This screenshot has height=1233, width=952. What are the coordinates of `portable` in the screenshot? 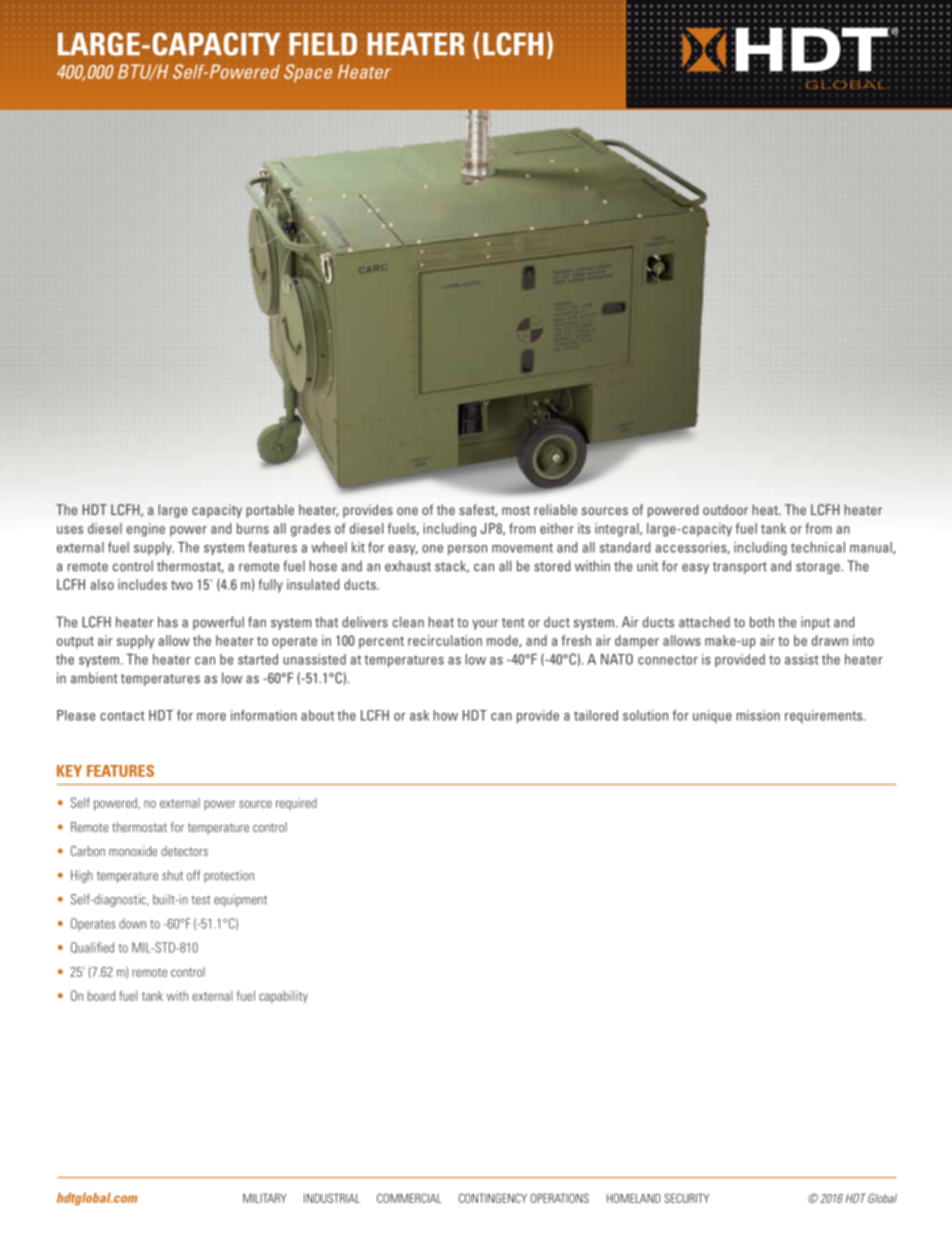 It's located at (270, 511).
